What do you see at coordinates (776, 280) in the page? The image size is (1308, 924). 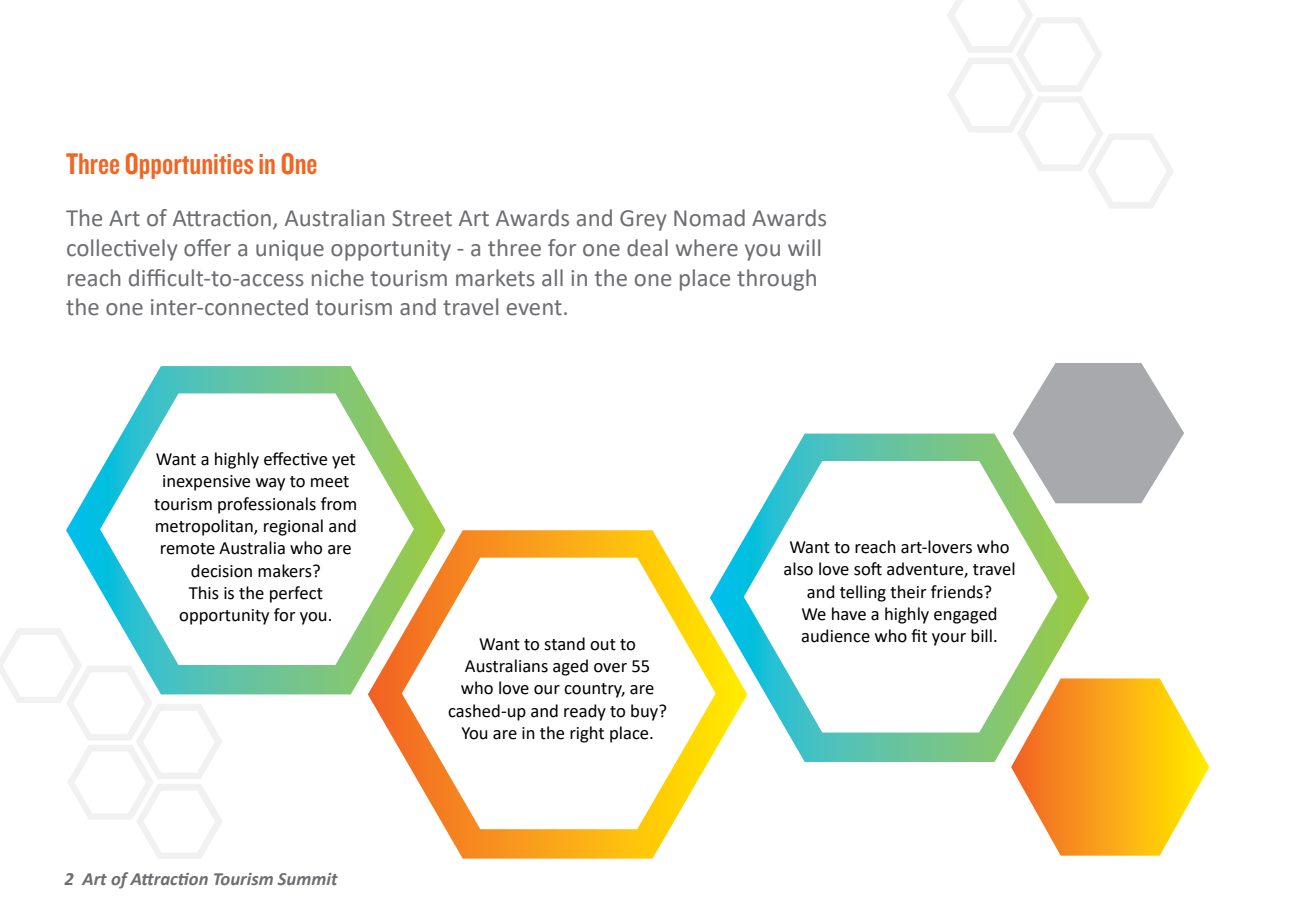 I see `through` at bounding box center [776, 280].
